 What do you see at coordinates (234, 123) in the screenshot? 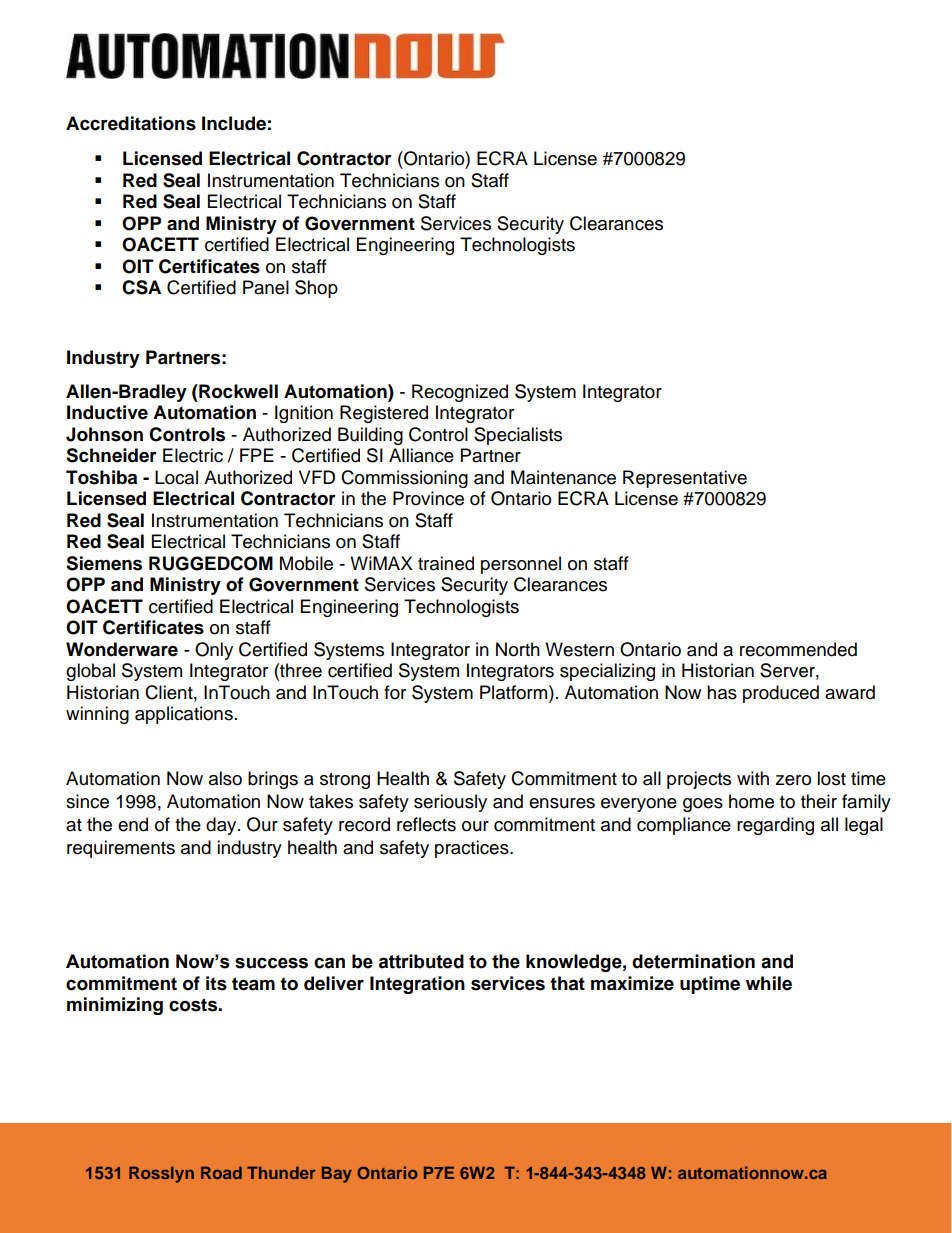
I see `Include` at bounding box center [234, 123].
